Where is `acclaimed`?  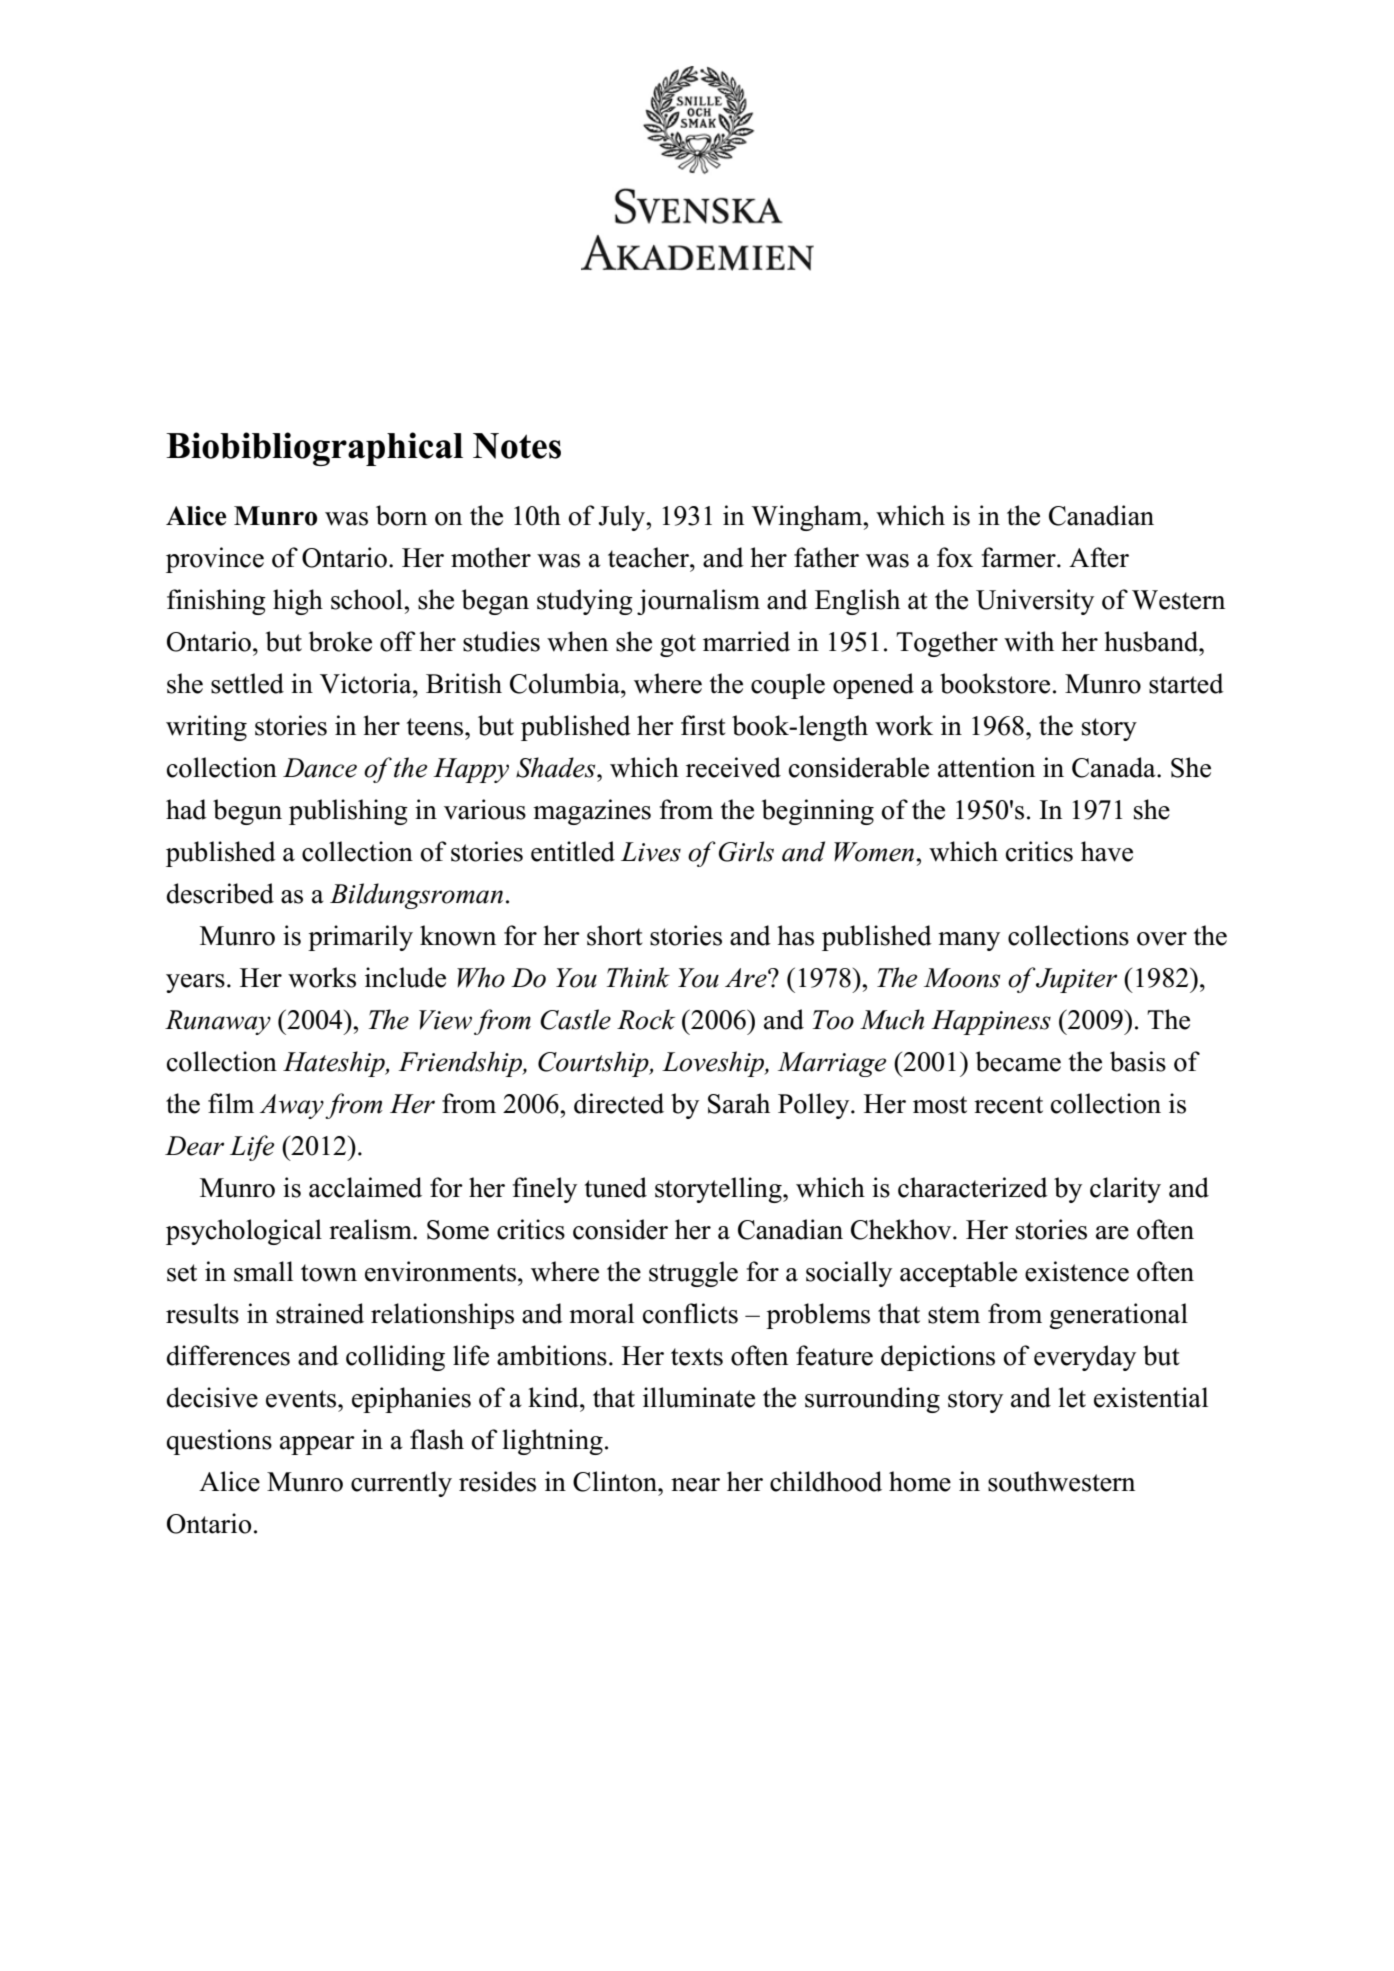
acclaimed is located at coordinates (365, 1187).
